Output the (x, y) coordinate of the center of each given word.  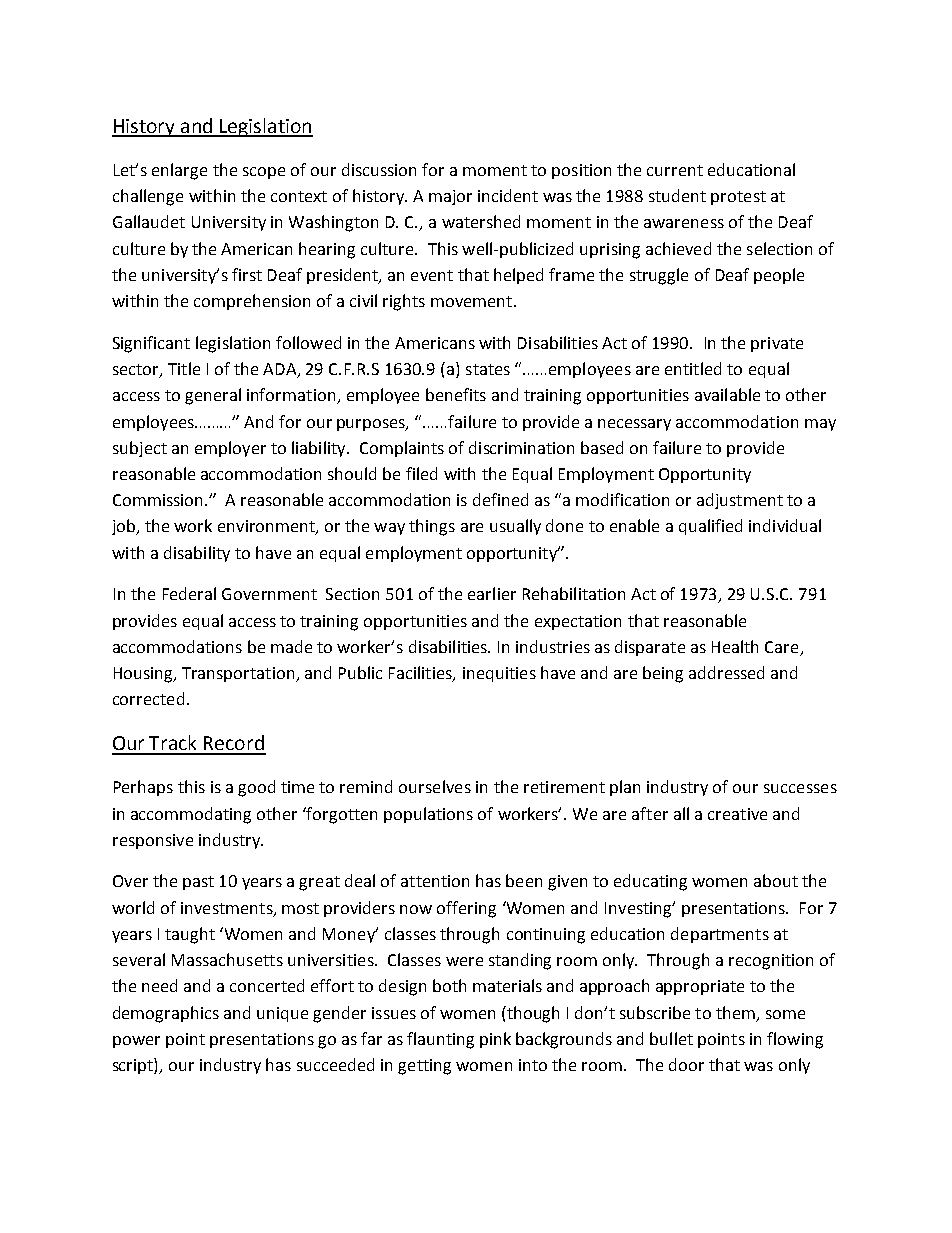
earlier (492, 593)
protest (738, 198)
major (450, 197)
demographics (166, 1014)
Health (735, 646)
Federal (189, 593)
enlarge (179, 171)
